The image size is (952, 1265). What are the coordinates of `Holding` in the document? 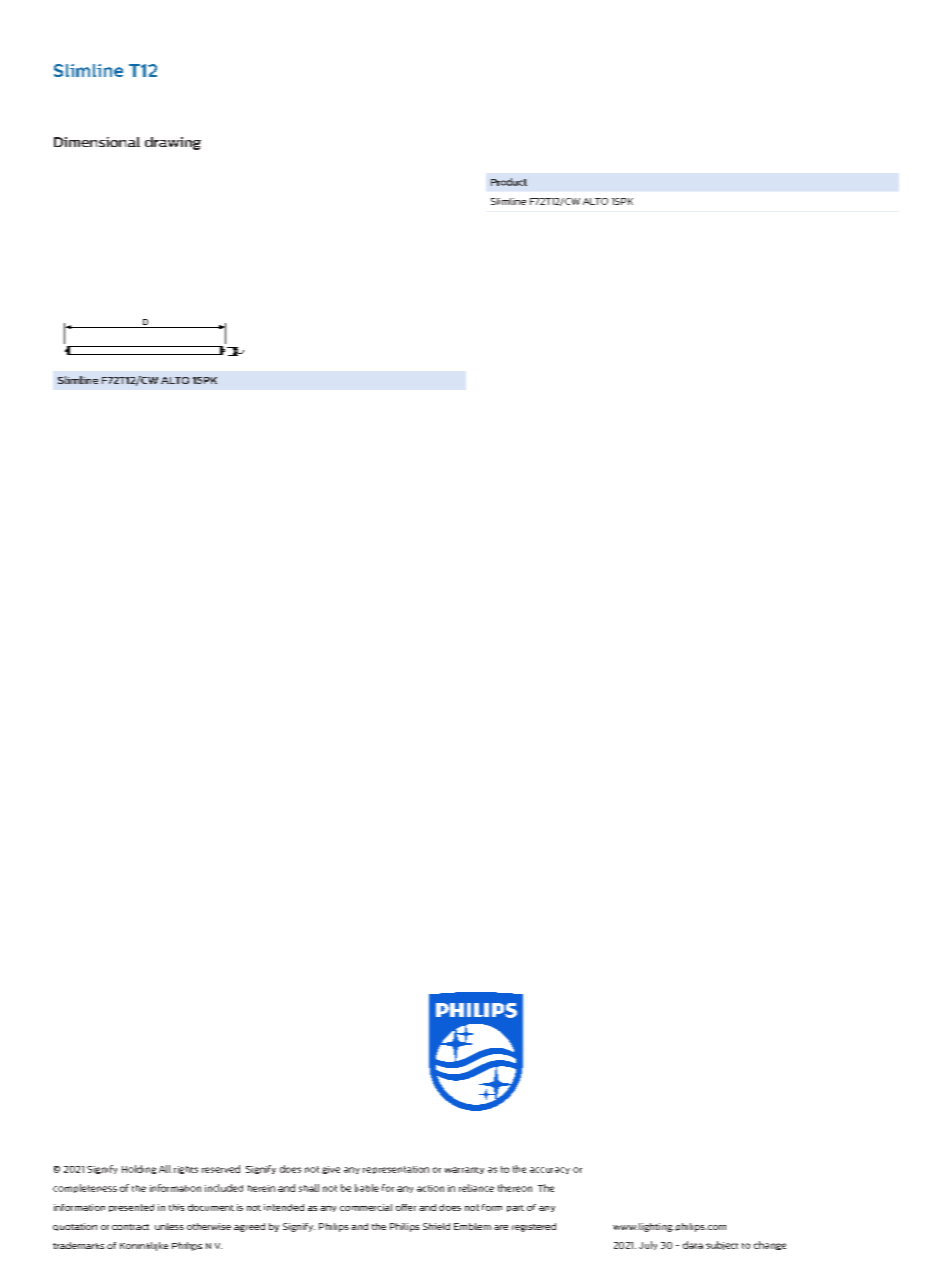 It's located at (139, 1169).
